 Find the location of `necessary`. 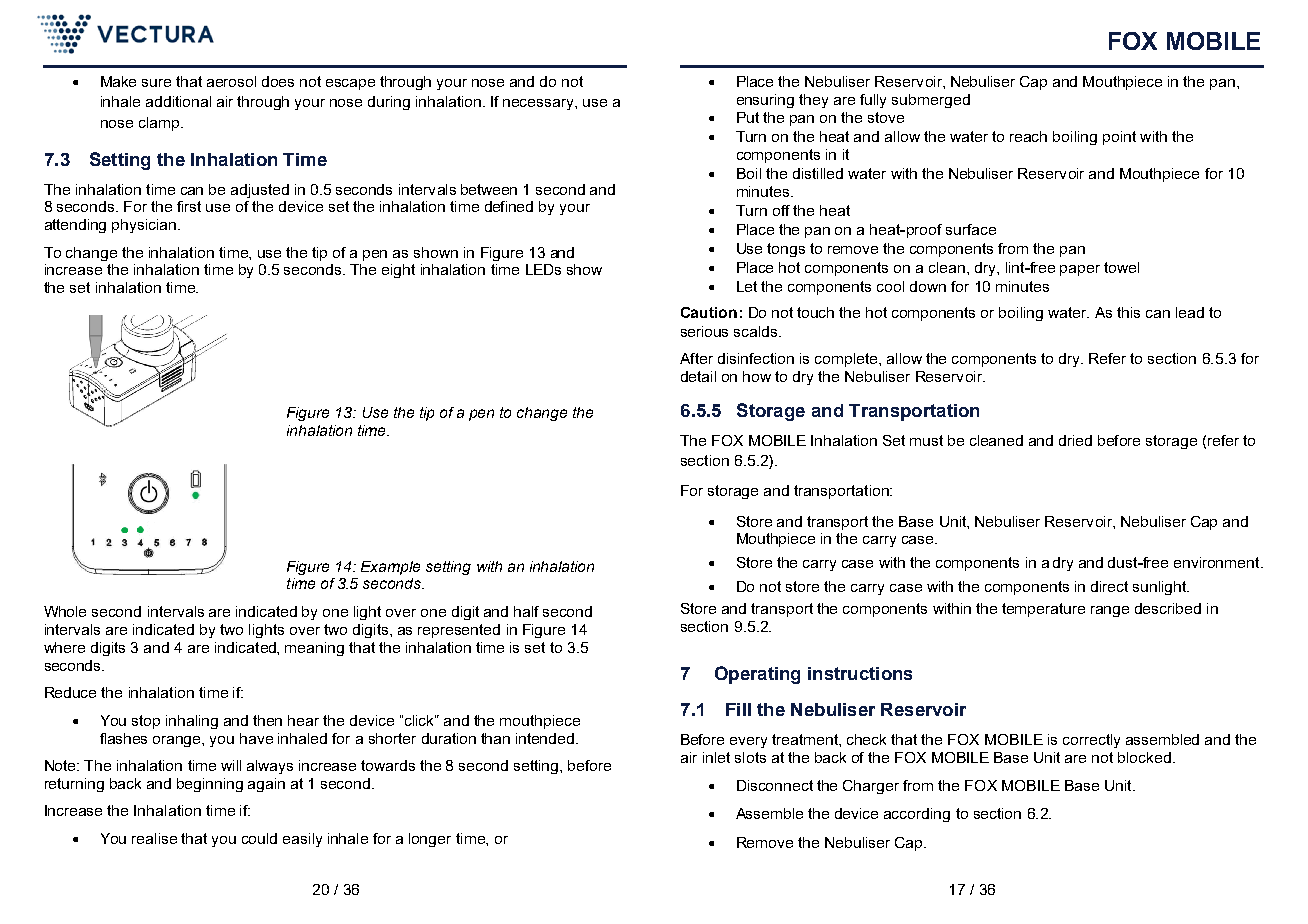

necessary is located at coordinates (539, 104).
